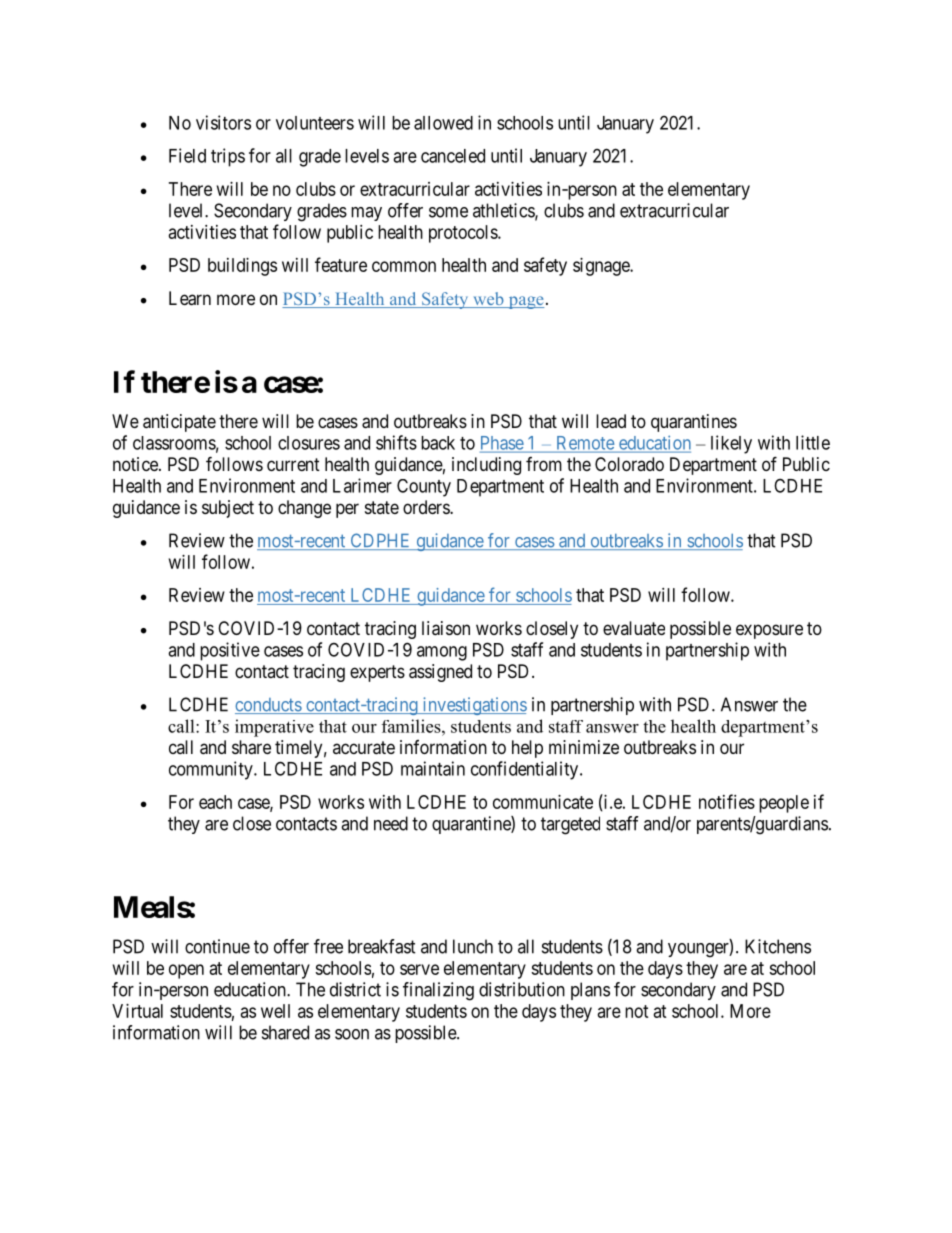 The width and height of the screenshot is (952, 1233). Describe the element at coordinates (769, 631) in the screenshot. I see `exposure` at that location.
